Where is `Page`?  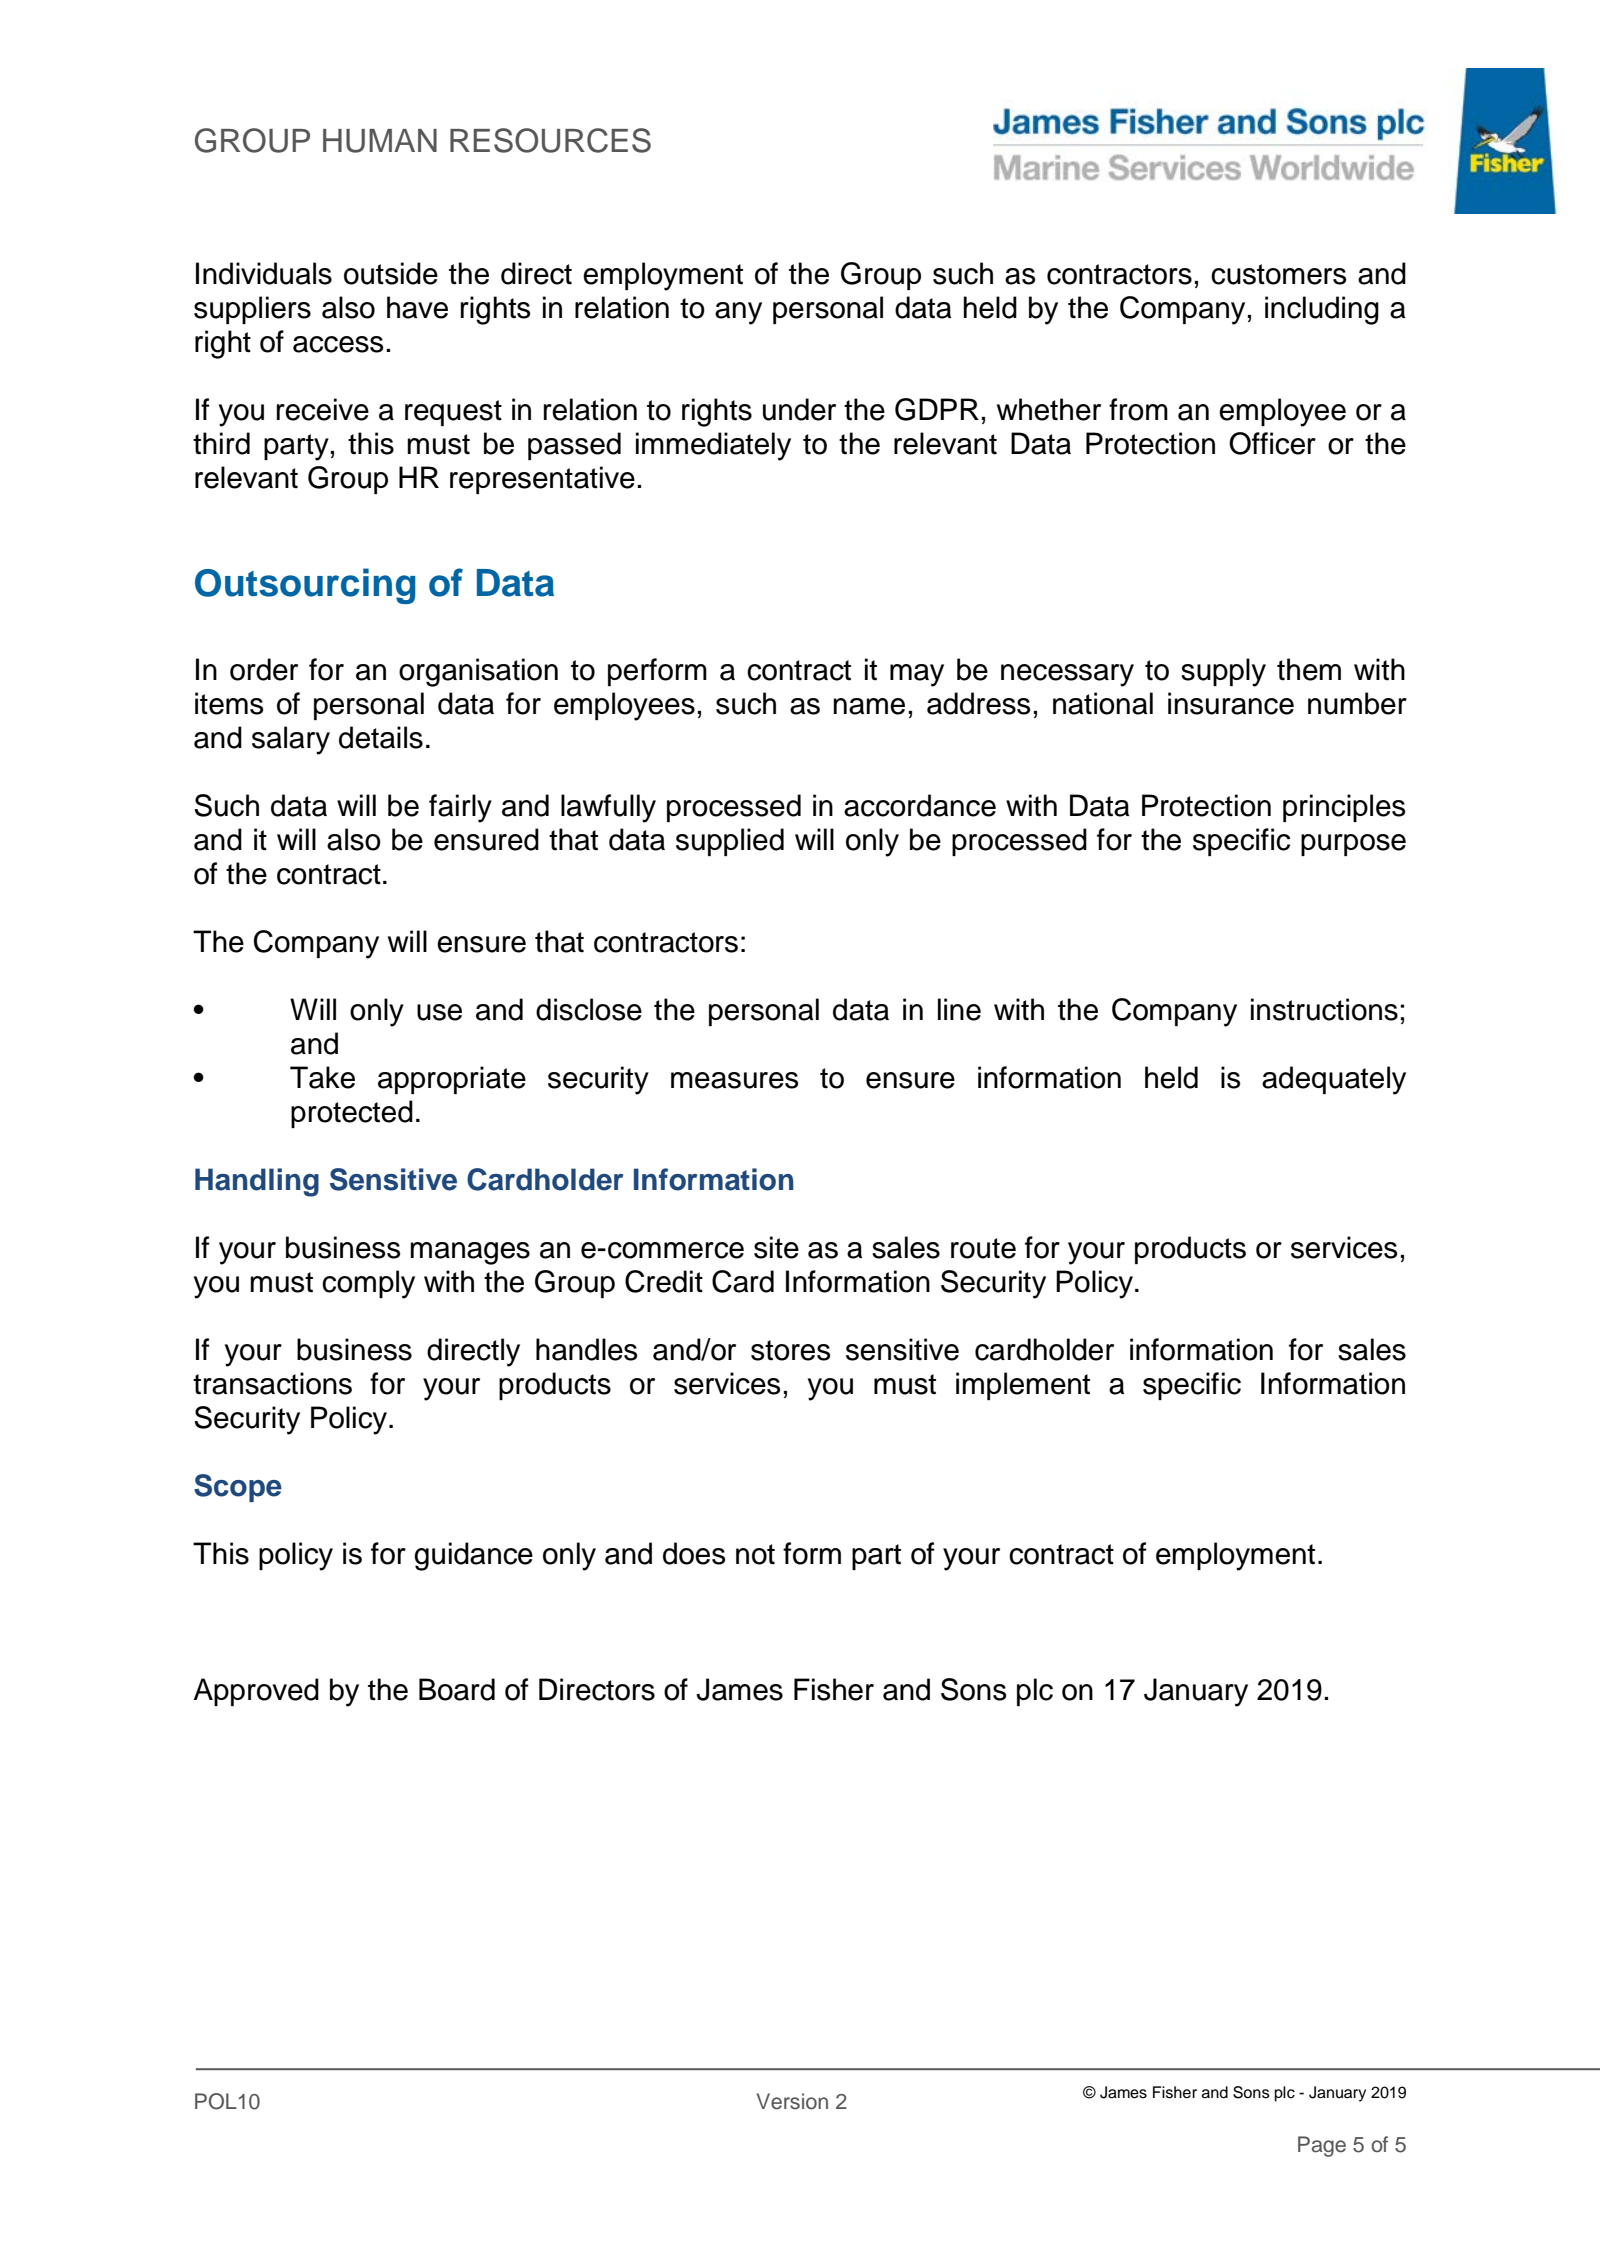
Page is located at coordinates (1322, 2146).
